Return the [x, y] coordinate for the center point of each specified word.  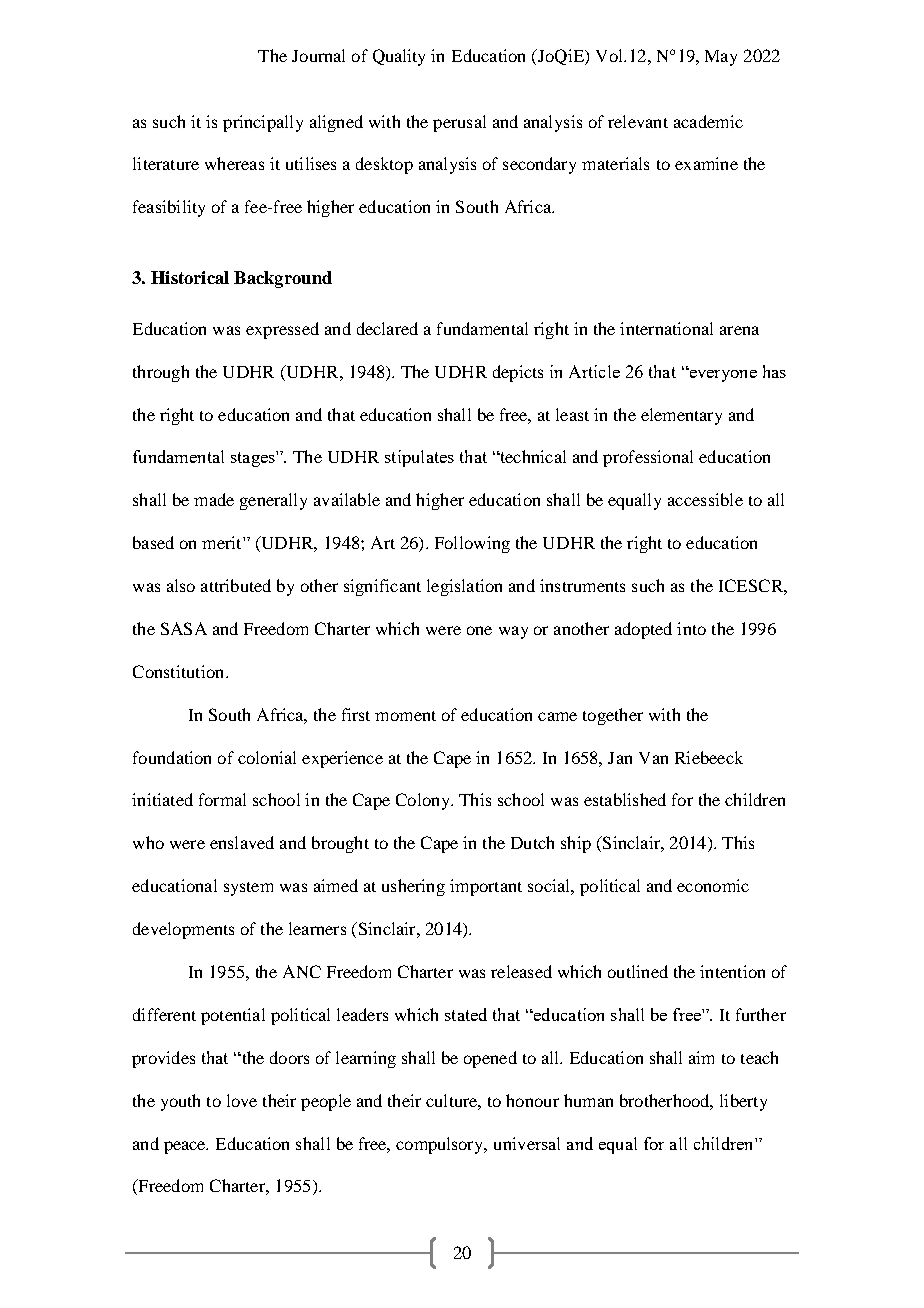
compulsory [441, 1145]
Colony [424, 801]
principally [263, 123]
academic [708, 121]
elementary [681, 416]
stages [254, 459]
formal [222, 799]
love [242, 1100]
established [625, 799]
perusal [459, 123]
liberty [743, 1102]
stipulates [419, 458]
